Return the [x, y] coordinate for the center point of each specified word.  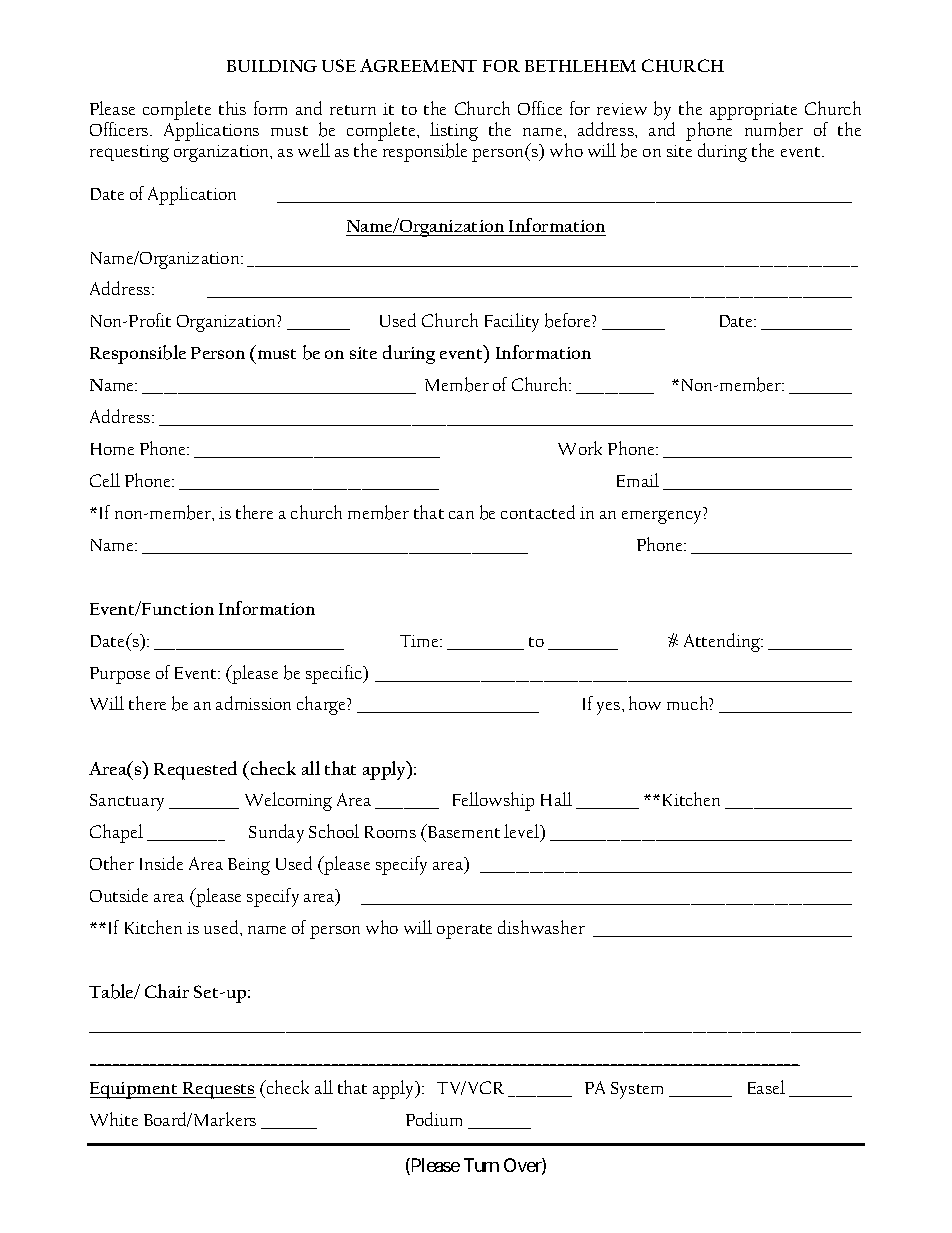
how [645, 703]
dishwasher [541, 927]
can [461, 515]
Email [638, 480]
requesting [129, 153]
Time [420, 641]
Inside [161, 863]
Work [580, 448]
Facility [512, 322]
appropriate [753, 111]
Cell [105, 480]
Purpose [120, 675]
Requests [218, 1090]
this [232, 108]
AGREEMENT [418, 65]
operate [464, 931]
